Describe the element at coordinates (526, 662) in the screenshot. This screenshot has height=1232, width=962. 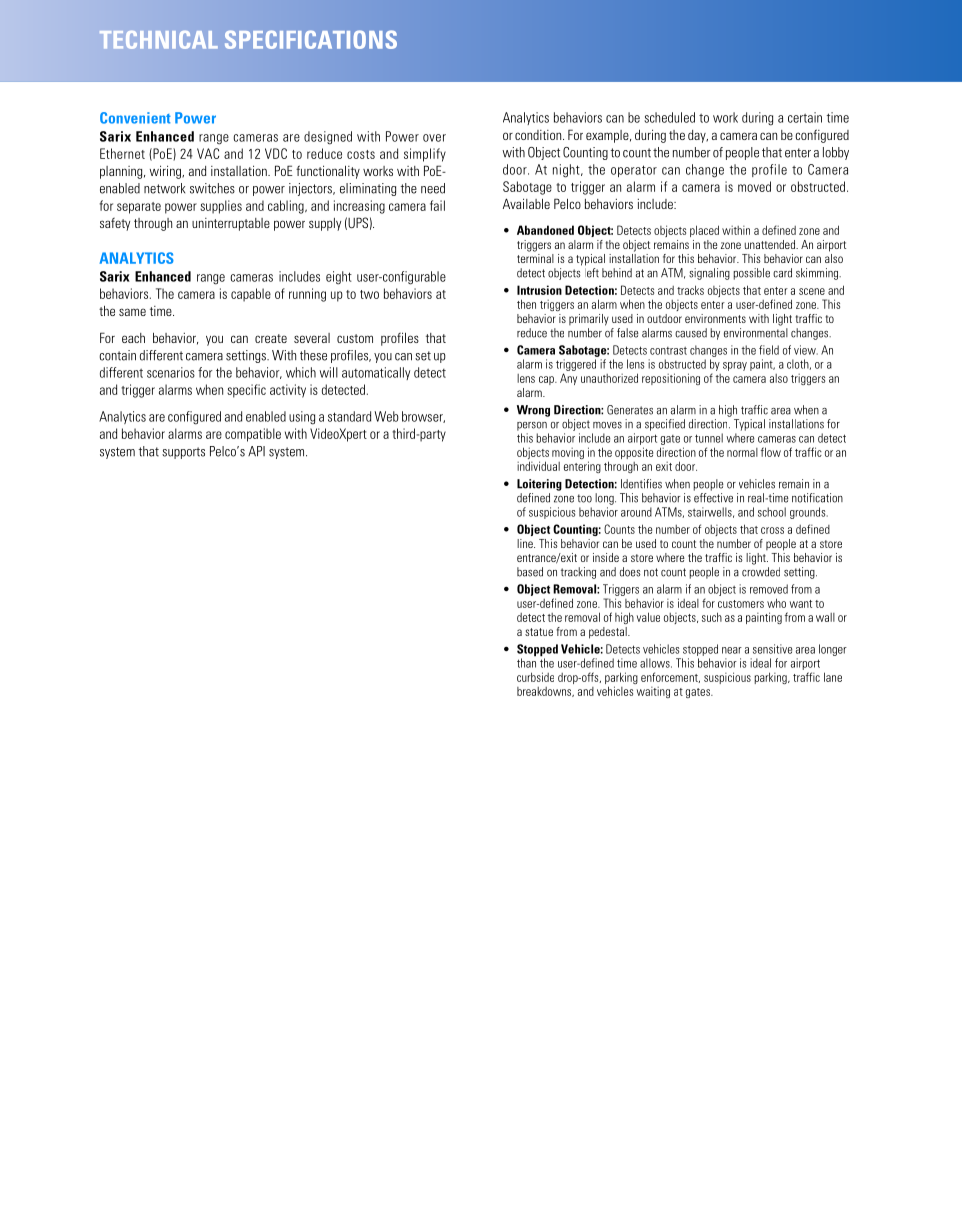
I see `than` at that location.
